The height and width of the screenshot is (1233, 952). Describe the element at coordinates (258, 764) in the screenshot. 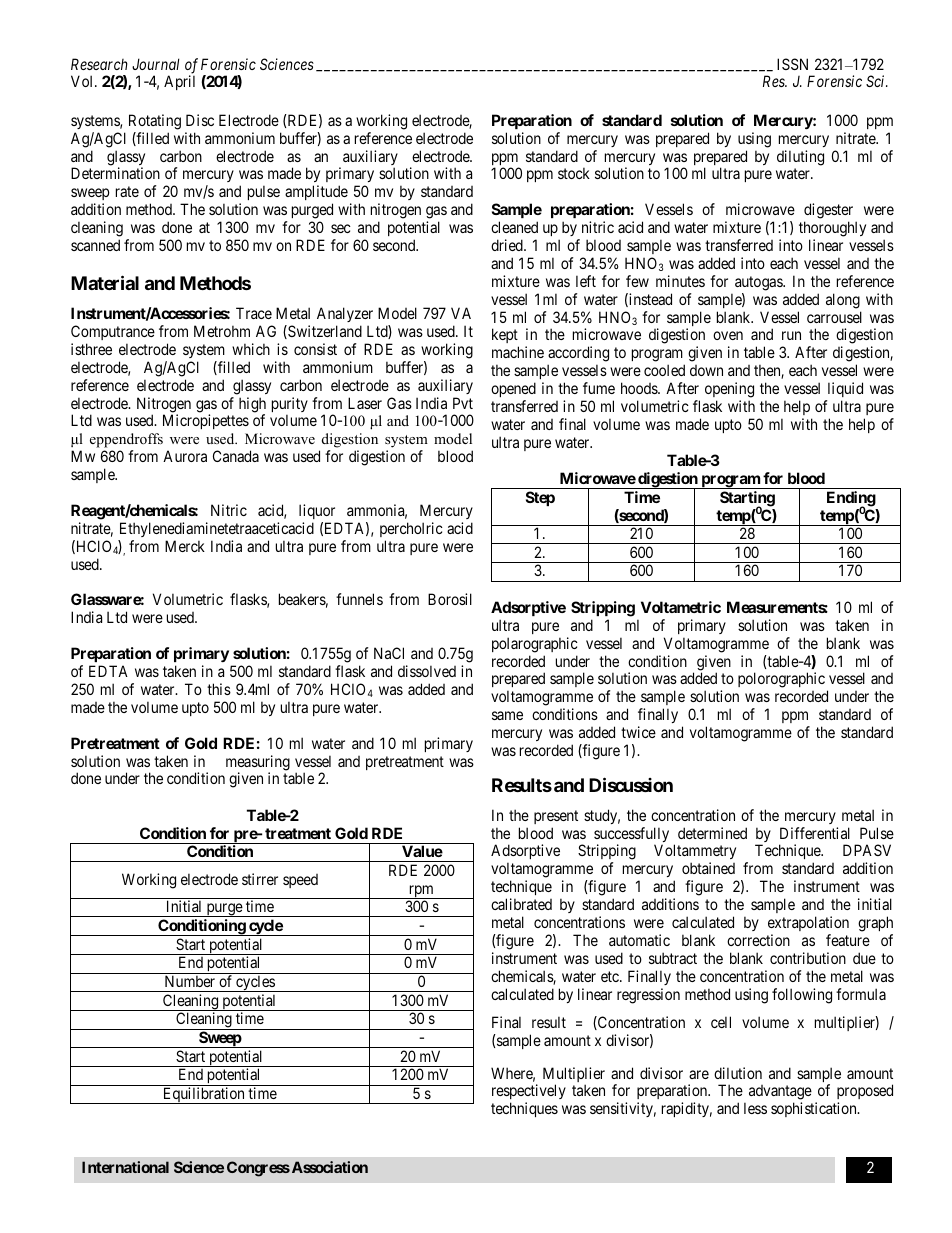

I see `measuring` at that location.
